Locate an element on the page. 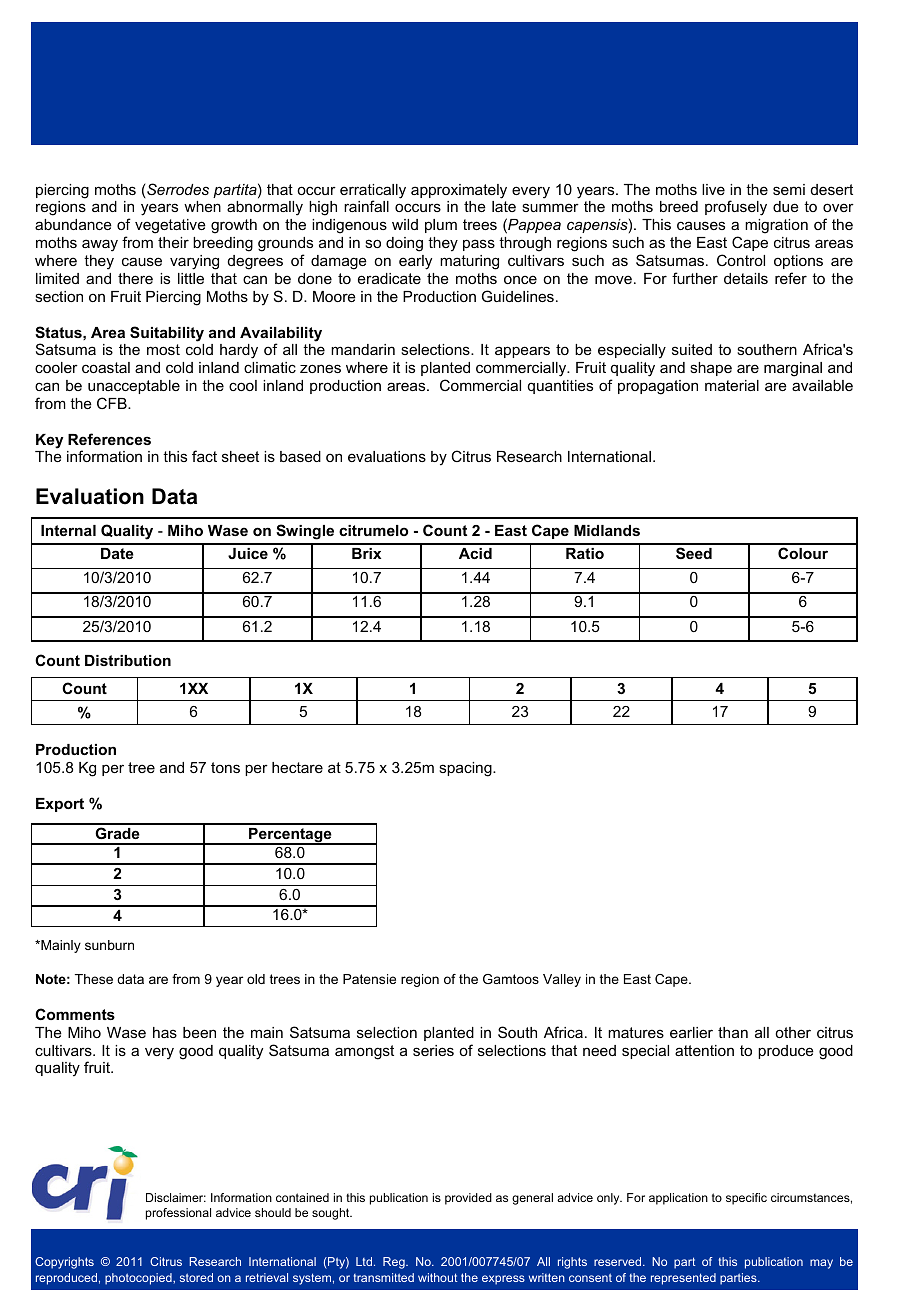 The height and width of the image is (1308, 924). profusely is located at coordinates (736, 208).
